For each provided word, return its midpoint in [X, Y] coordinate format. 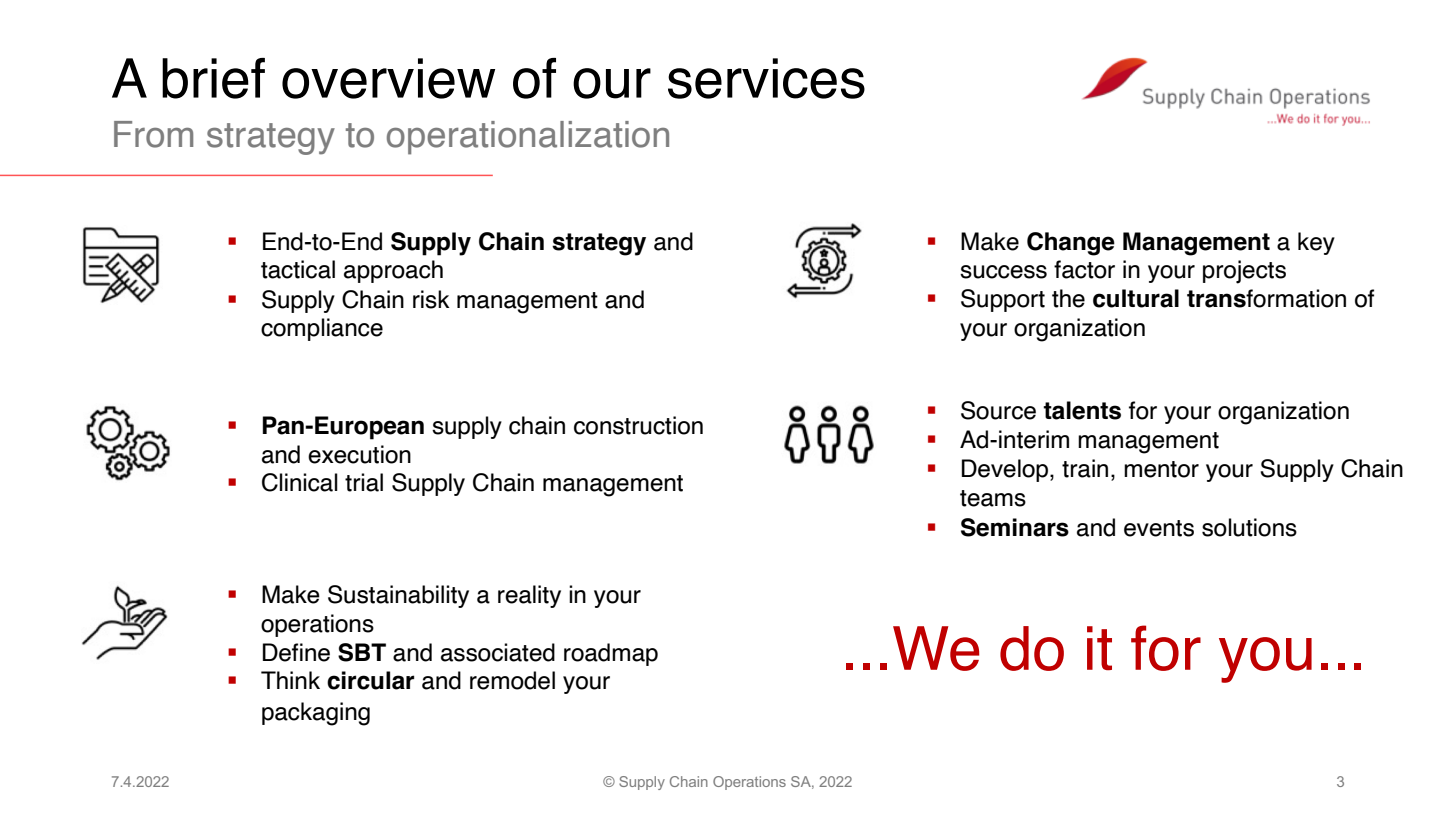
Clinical [300, 482]
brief [213, 78]
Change [1071, 244]
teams [993, 498]
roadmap [611, 654]
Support [1003, 300]
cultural [1136, 298]
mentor [1161, 469]
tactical [298, 269]
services [766, 78]
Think [290, 680]
